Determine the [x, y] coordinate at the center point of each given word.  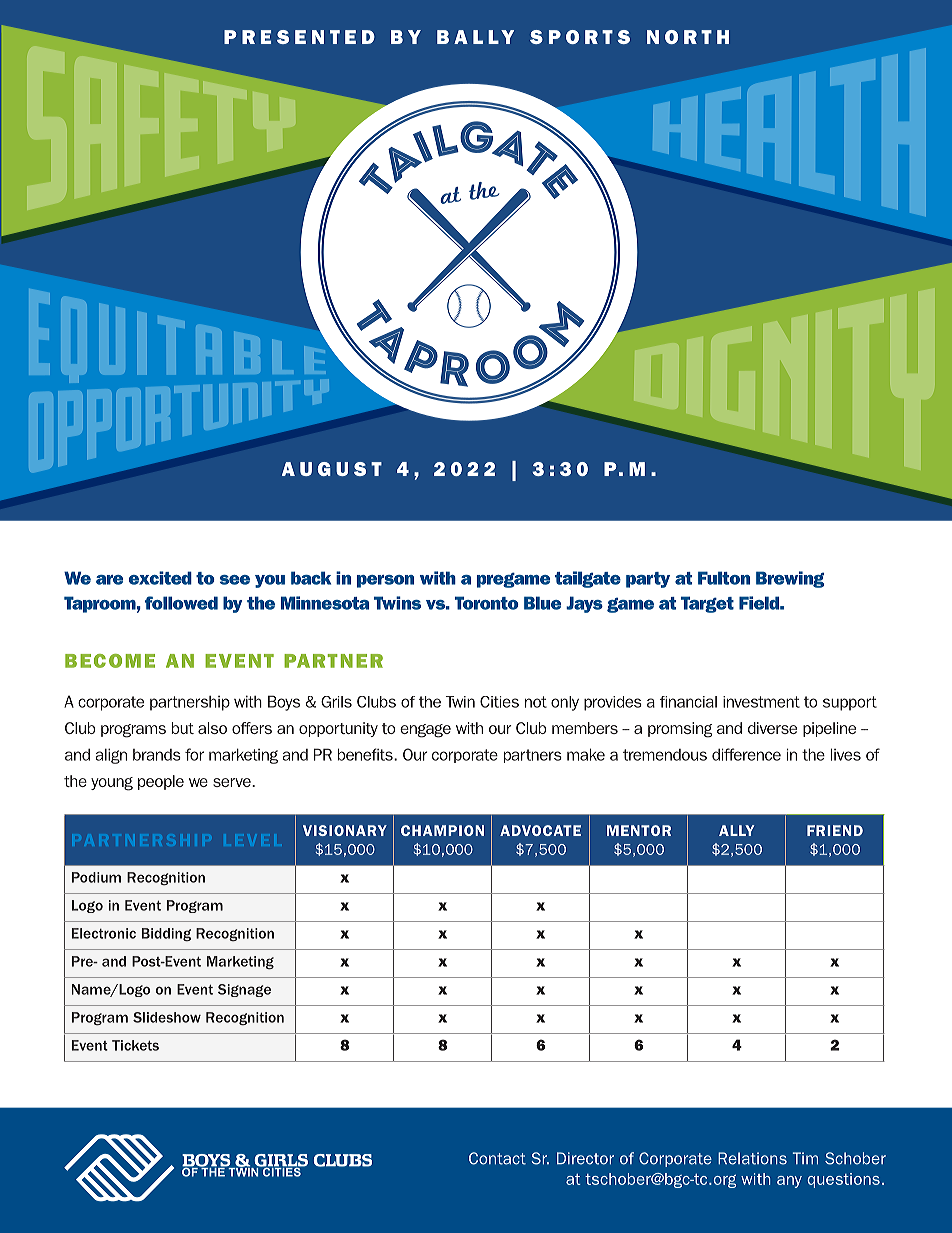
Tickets [135, 1045]
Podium [96, 877]
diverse [772, 728]
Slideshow [167, 1017]
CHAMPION [442, 830]
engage [425, 731]
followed [181, 603]
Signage [244, 990]
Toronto [487, 603]
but [183, 728]
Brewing [790, 579]
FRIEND [835, 830]
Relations [752, 1158]
